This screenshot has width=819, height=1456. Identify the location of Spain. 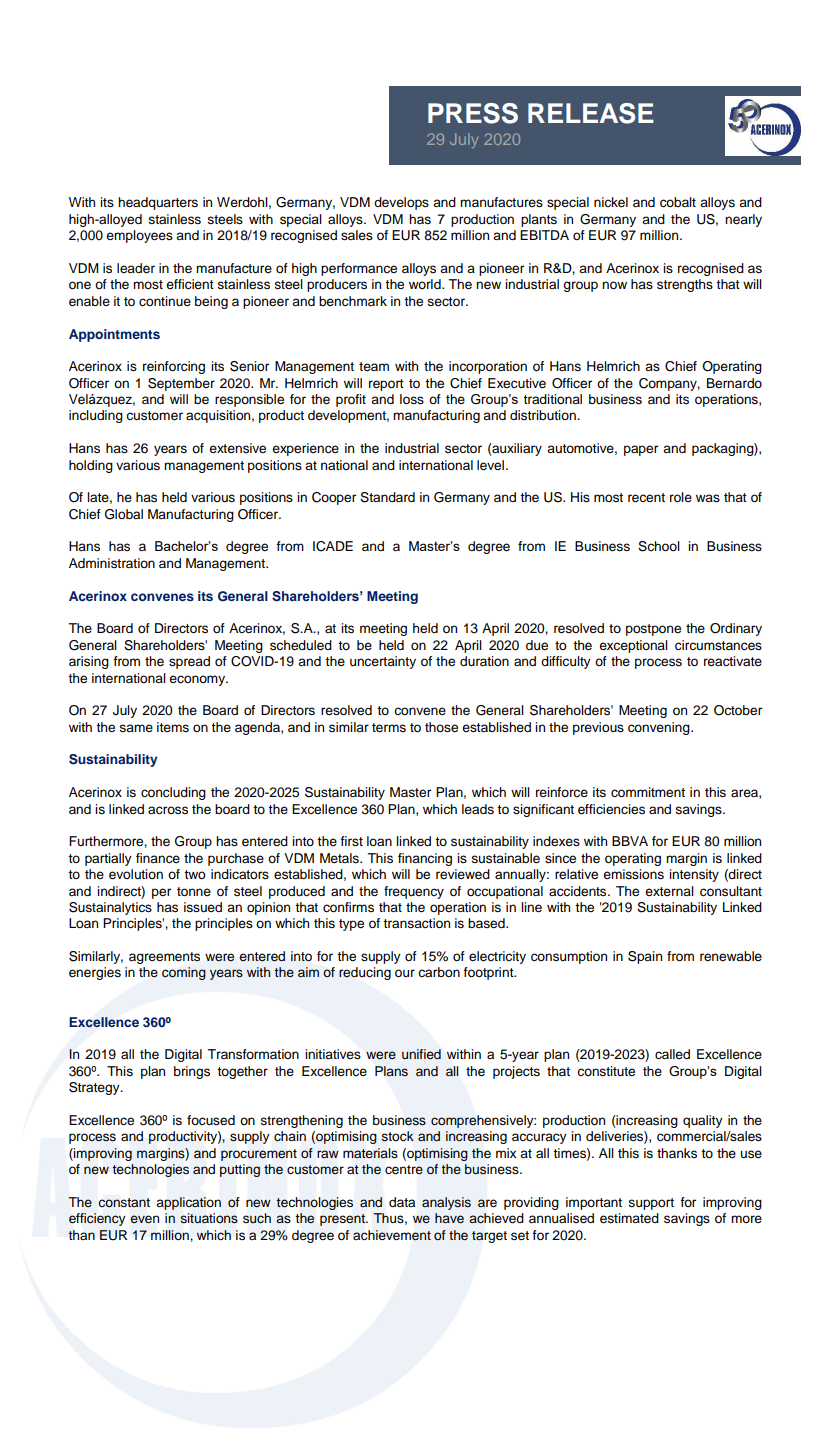
(645, 957).
